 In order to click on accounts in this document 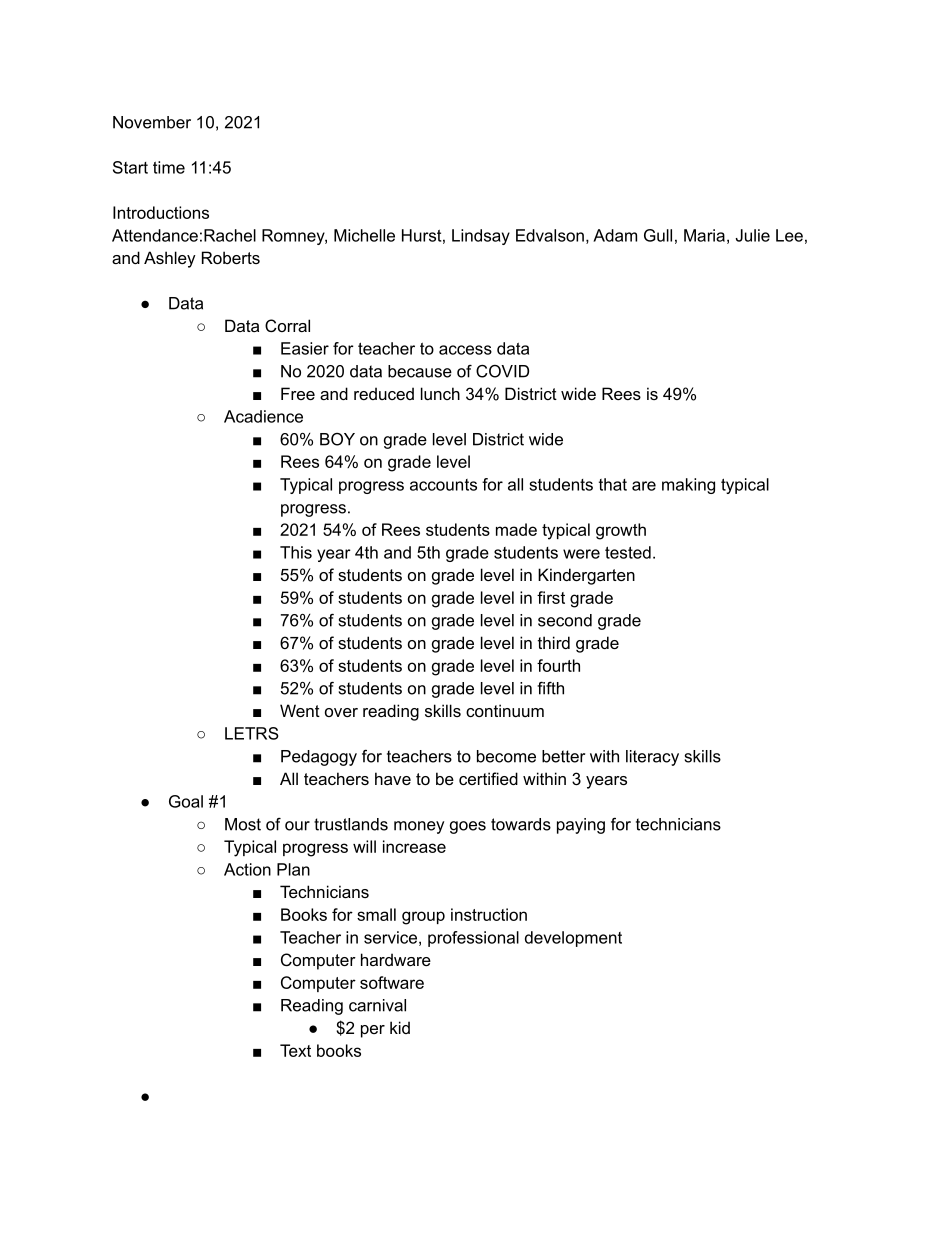, I will do `click(443, 485)`.
